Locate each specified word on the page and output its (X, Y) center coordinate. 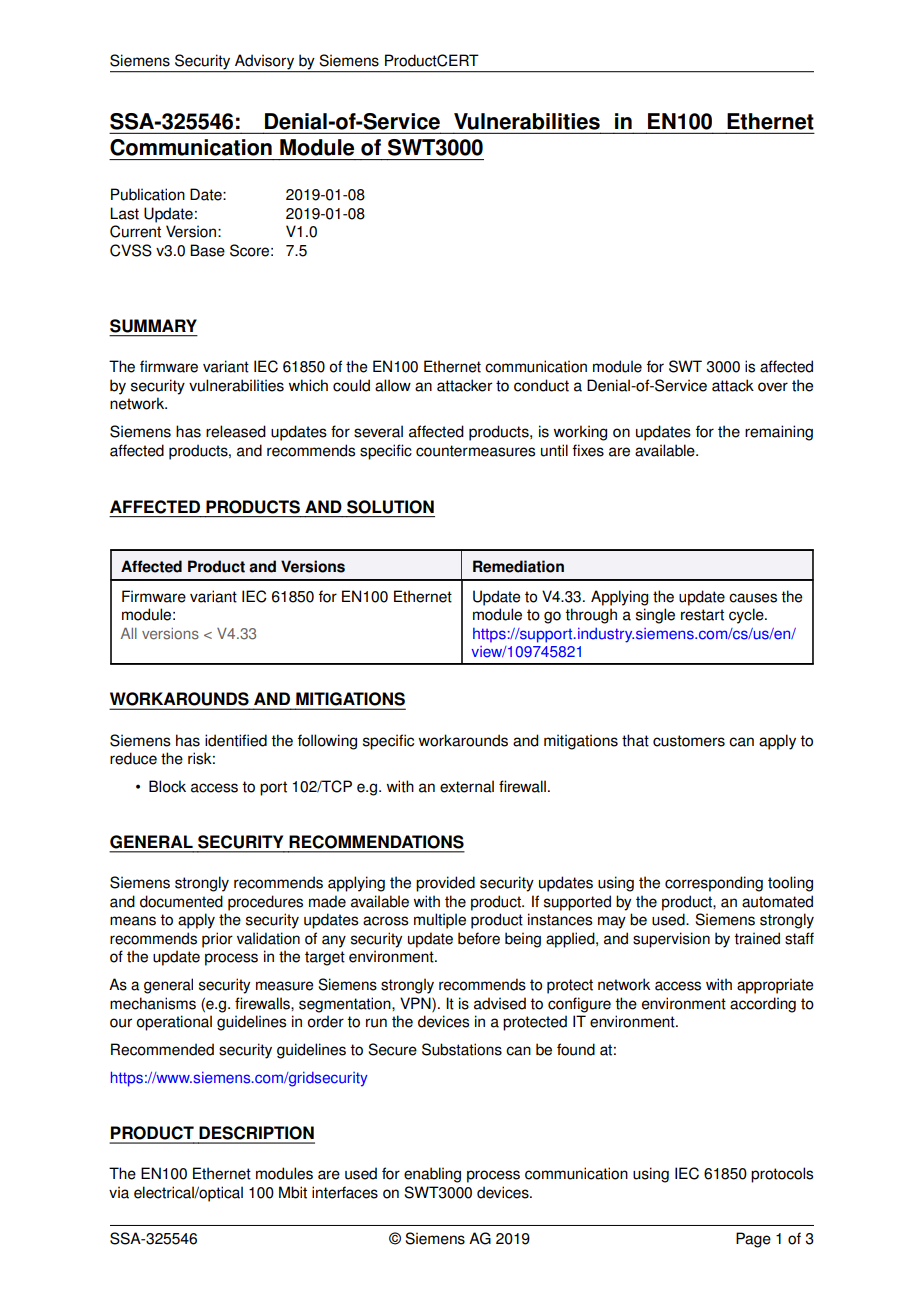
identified (236, 740)
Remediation (518, 566)
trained (757, 938)
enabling (432, 1175)
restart (702, 615)
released (236, 431)
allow (393, 385)
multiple (440, 921)
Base (207, 250)
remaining (779, 433)
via (119, 1192)
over (773, 387)
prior (217, 940)
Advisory (265, 63)
